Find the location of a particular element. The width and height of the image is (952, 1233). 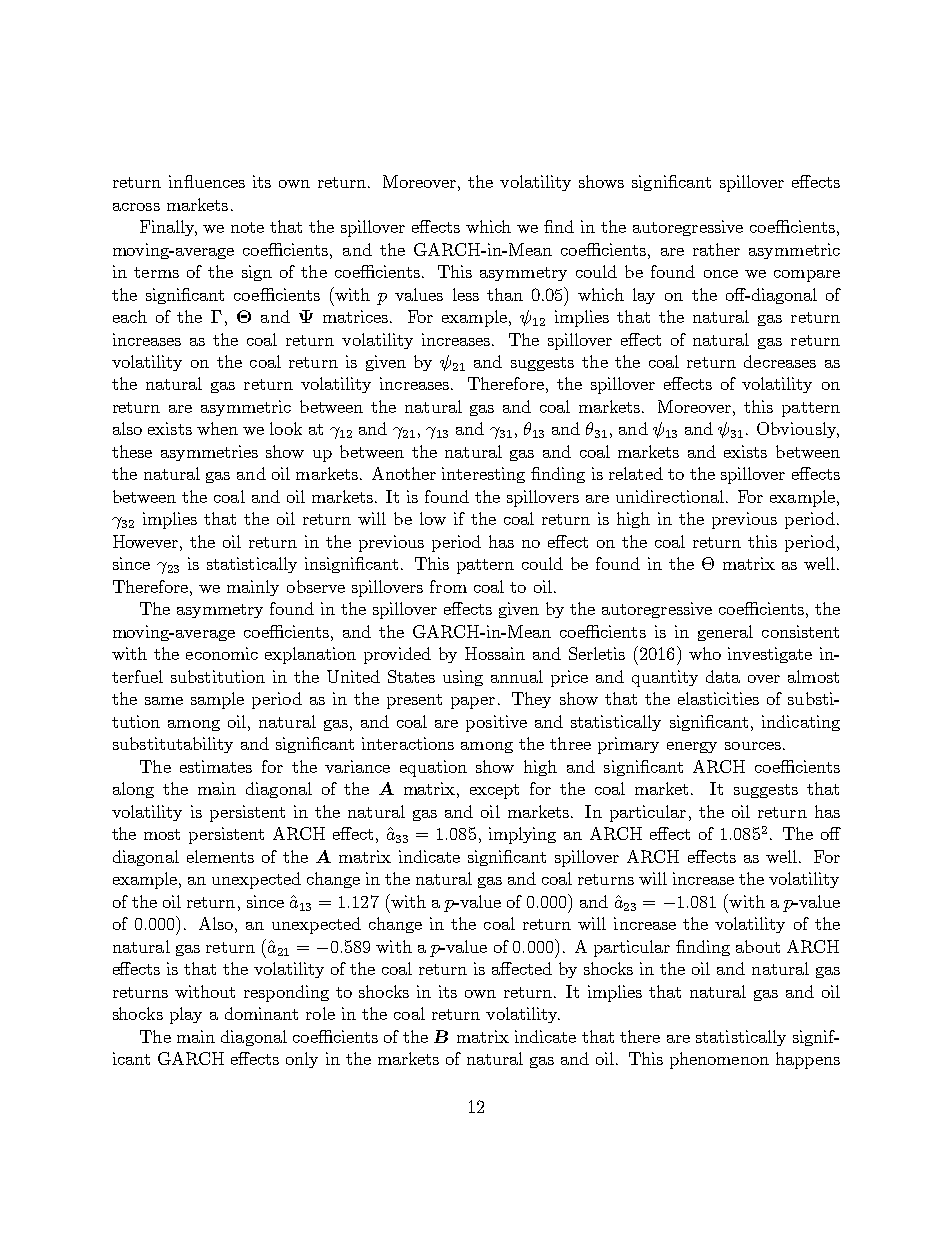

less is located at coordinates (466, 294).
